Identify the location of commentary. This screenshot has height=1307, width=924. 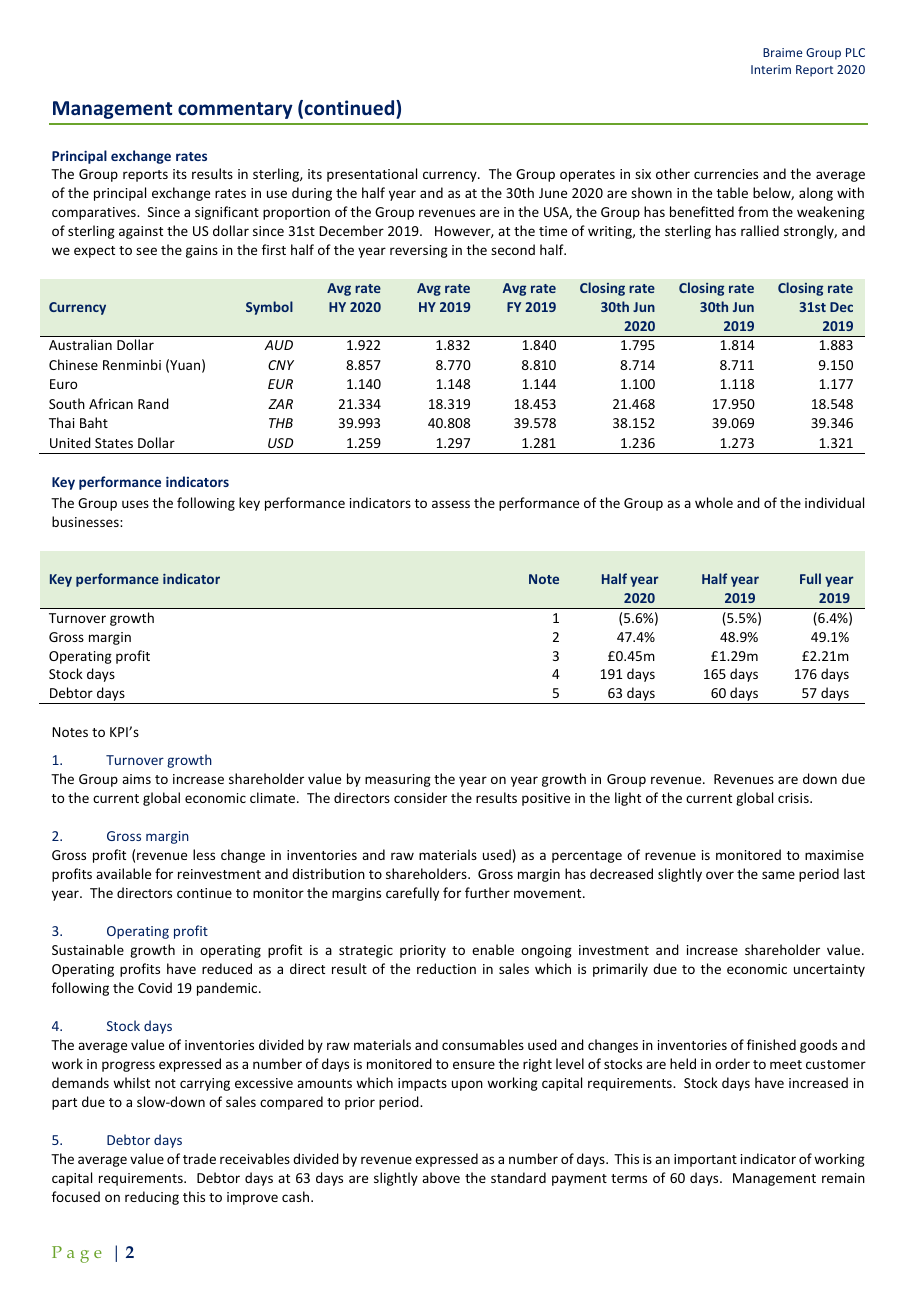
(235, 110).
